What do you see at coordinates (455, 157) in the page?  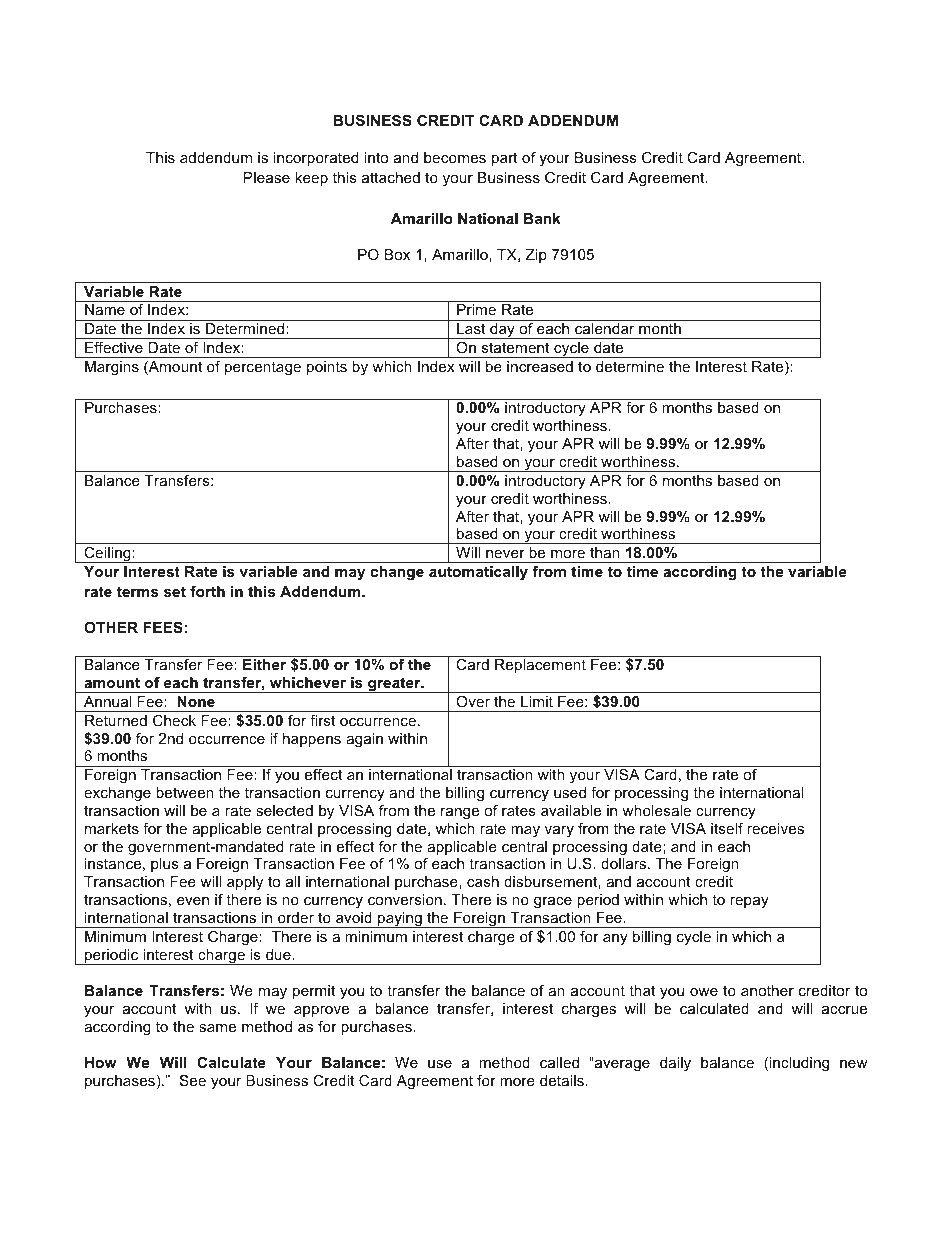 I see `becomes` at bounding box center [455, 157].
